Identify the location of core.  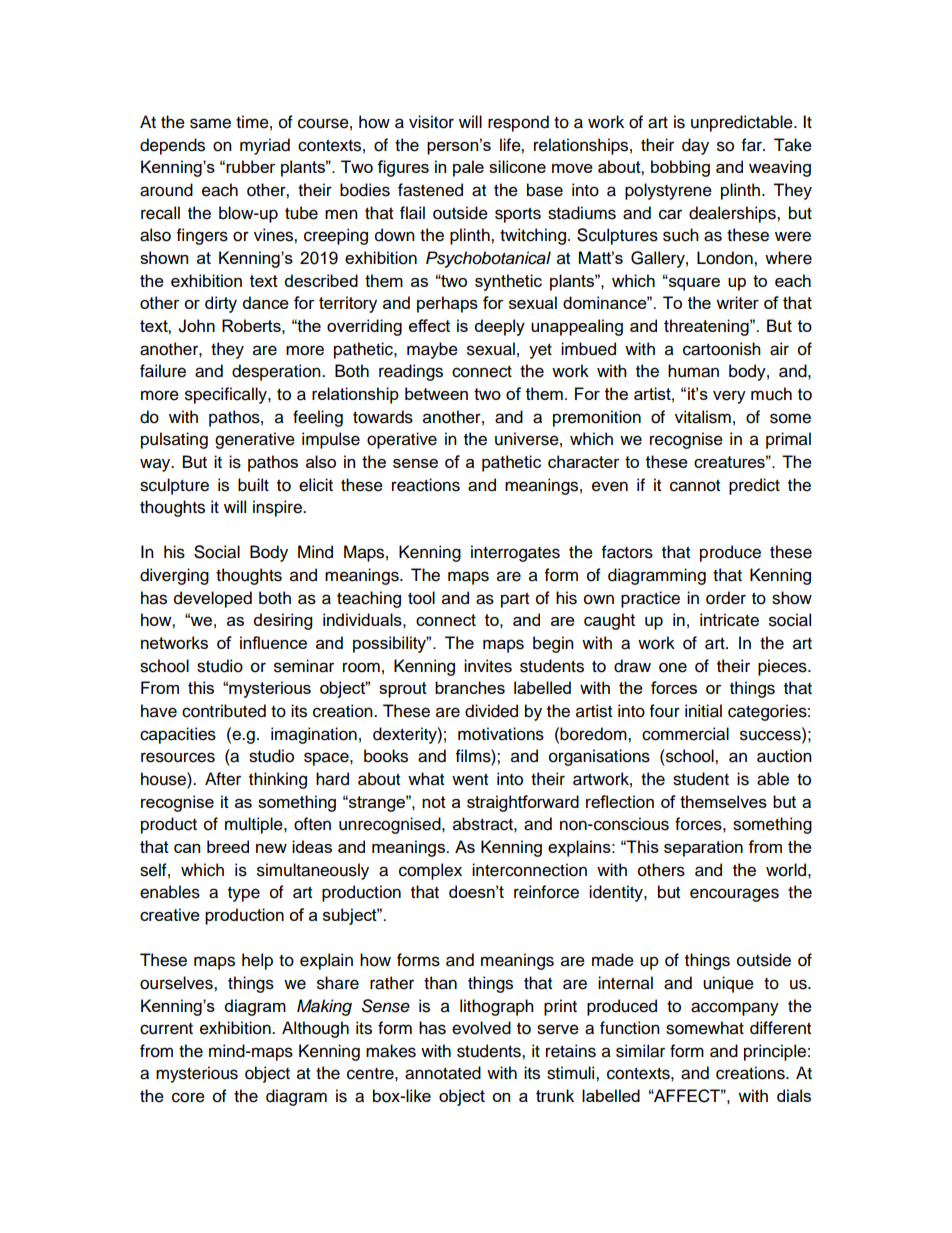
(188, 1097).
